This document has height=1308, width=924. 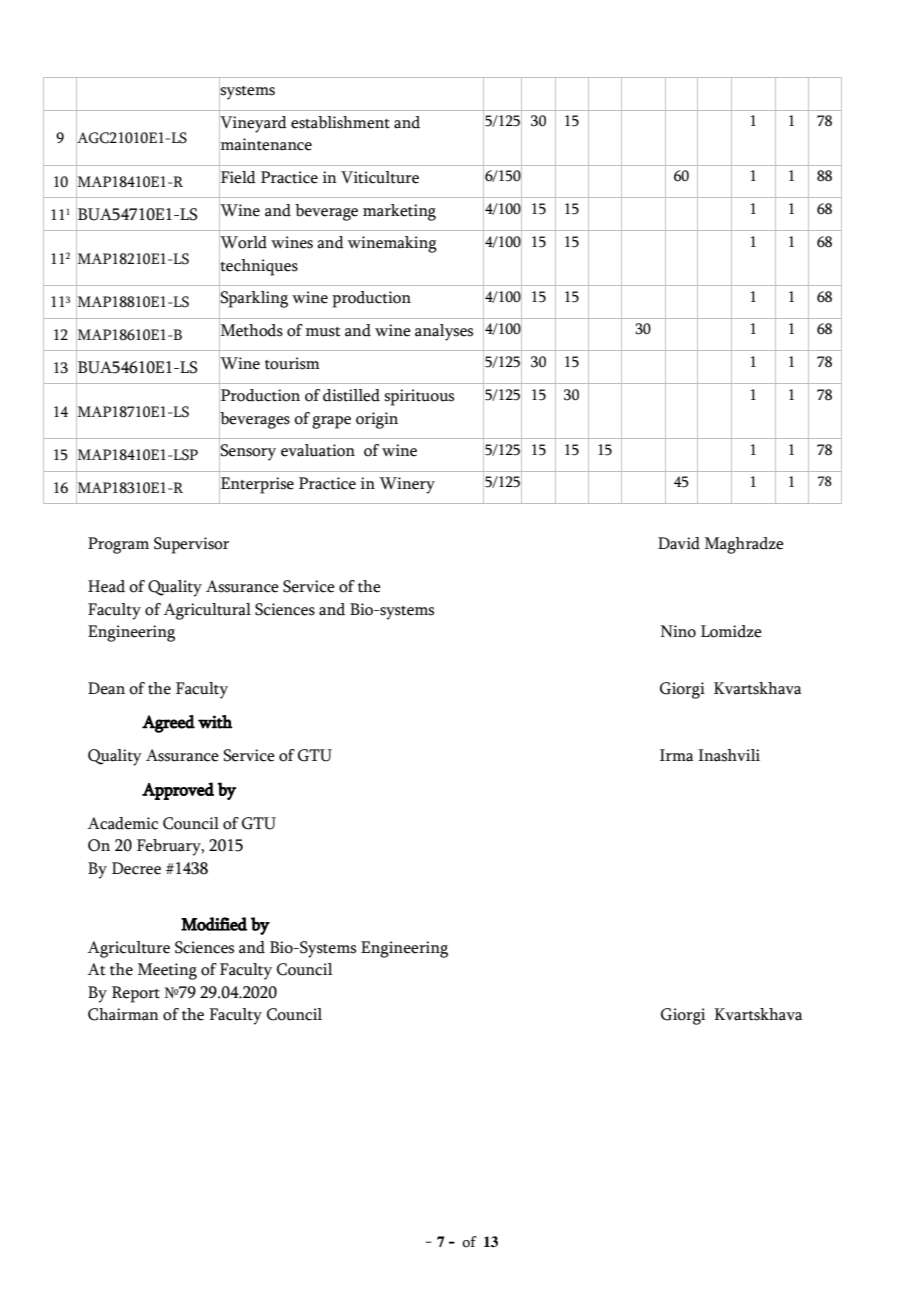 What do you see at coordinates (380, 177) in the document?
I see `Viticulture` at bounding box center [380, 177].
